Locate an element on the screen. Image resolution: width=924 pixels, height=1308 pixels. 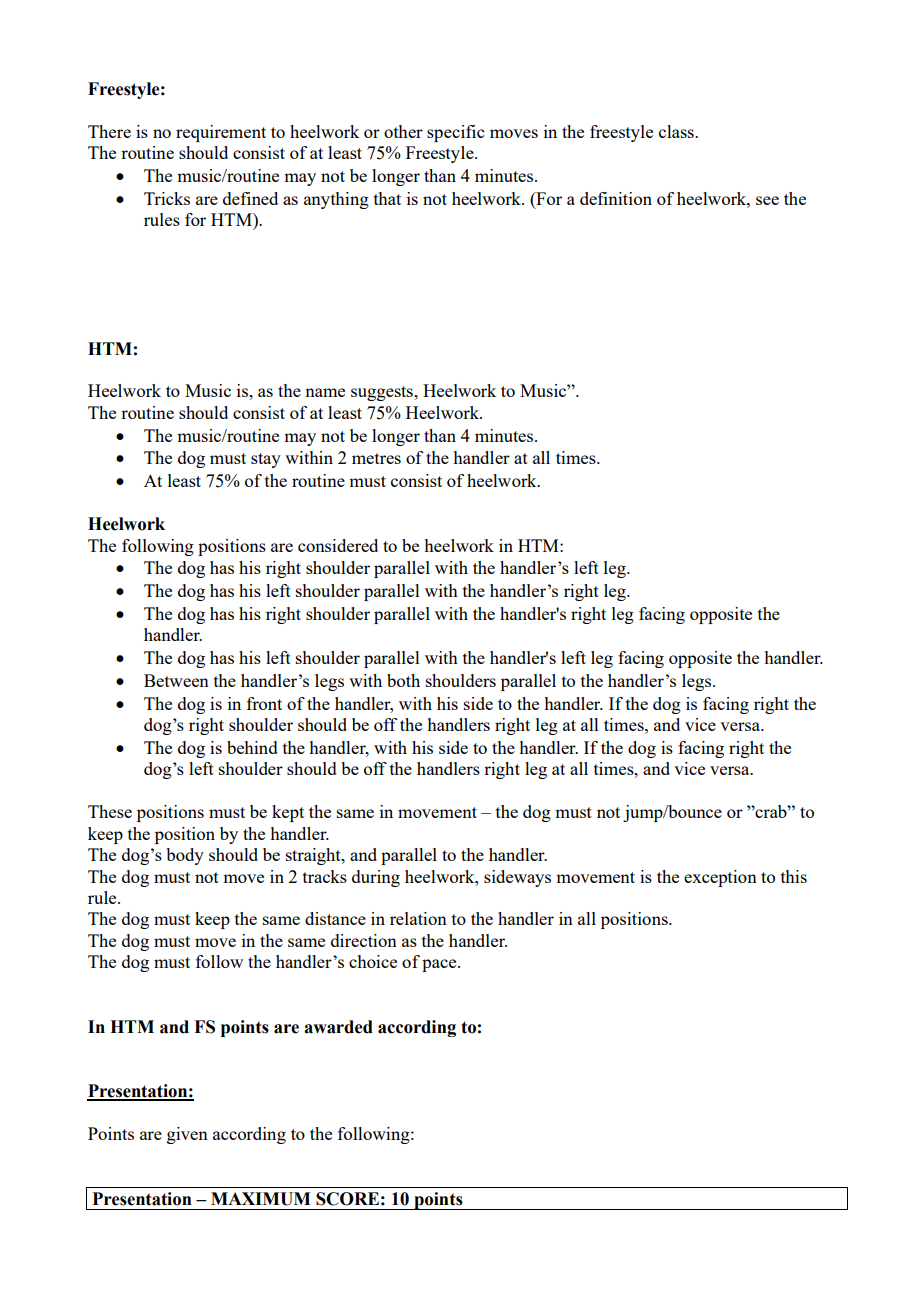
see is located at coordinates (767, 200).
